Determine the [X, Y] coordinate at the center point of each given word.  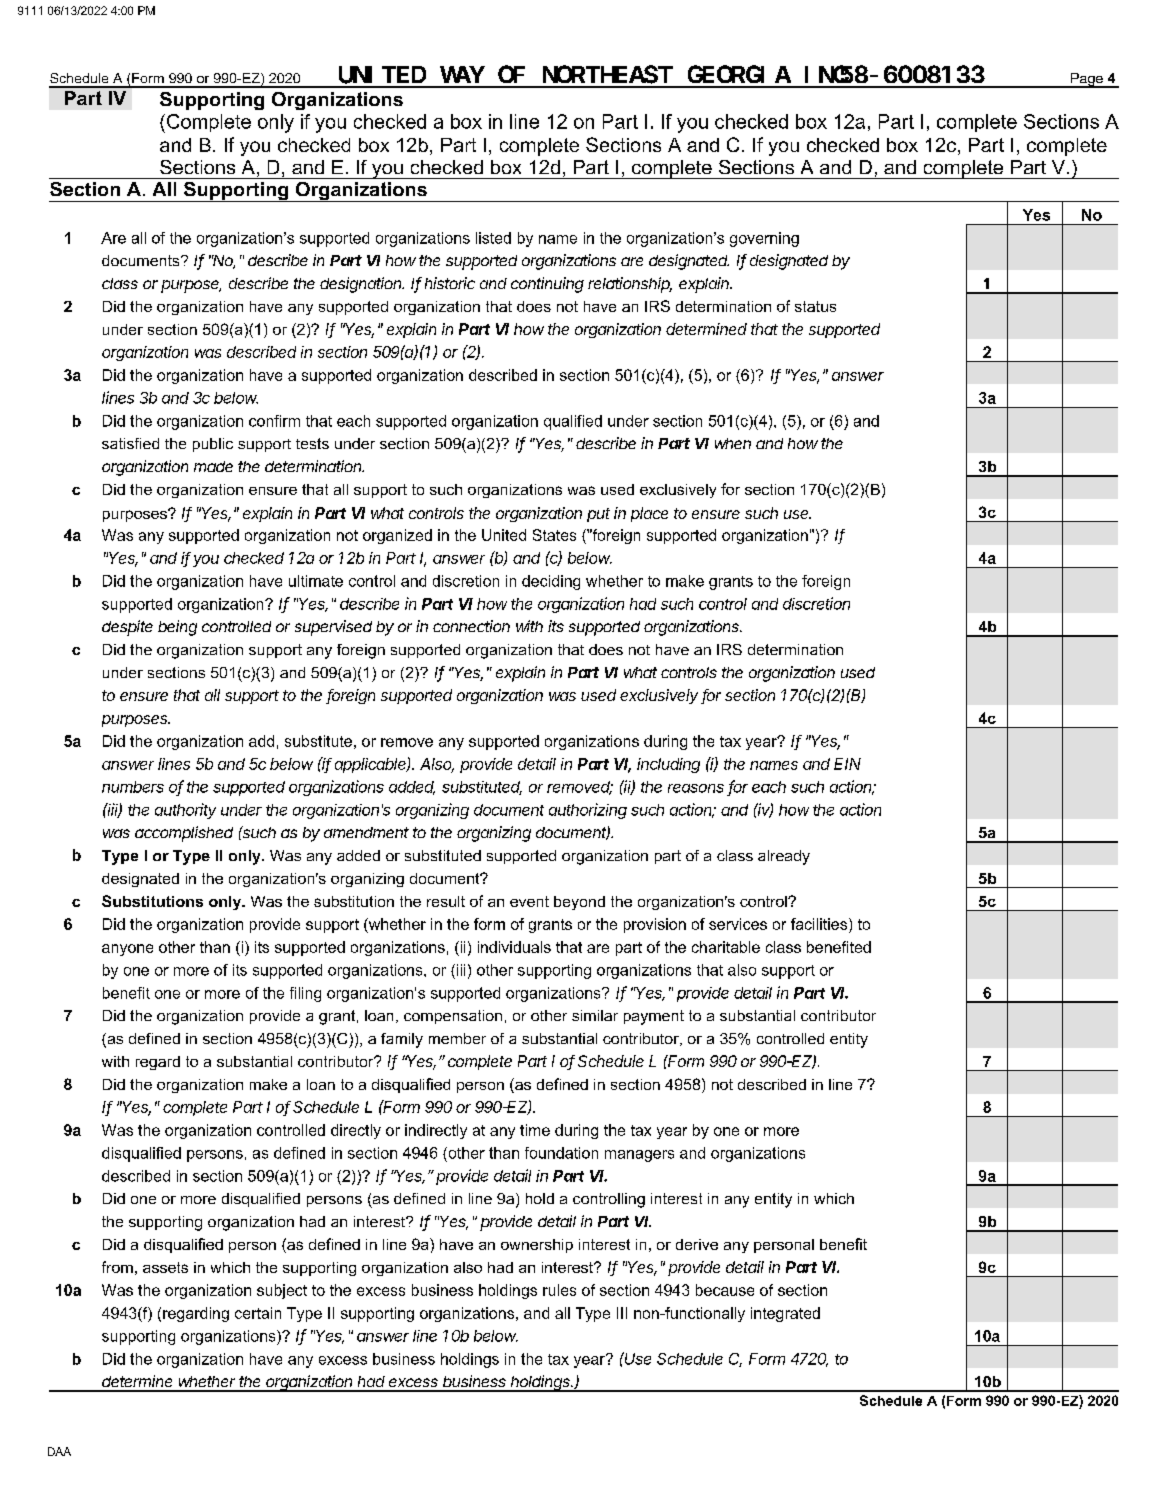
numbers [133, 787]
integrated [785, 1314]
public [213, 445]
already [784, 857]
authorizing [588, 811]
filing [305, 994]
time [535, 1130]
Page [1087, 80]
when [733, 443]
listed [493, 238]
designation [362, 285]
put [598, 515]
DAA [59, 1451]
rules [559, 1290]
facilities [819, 924]
